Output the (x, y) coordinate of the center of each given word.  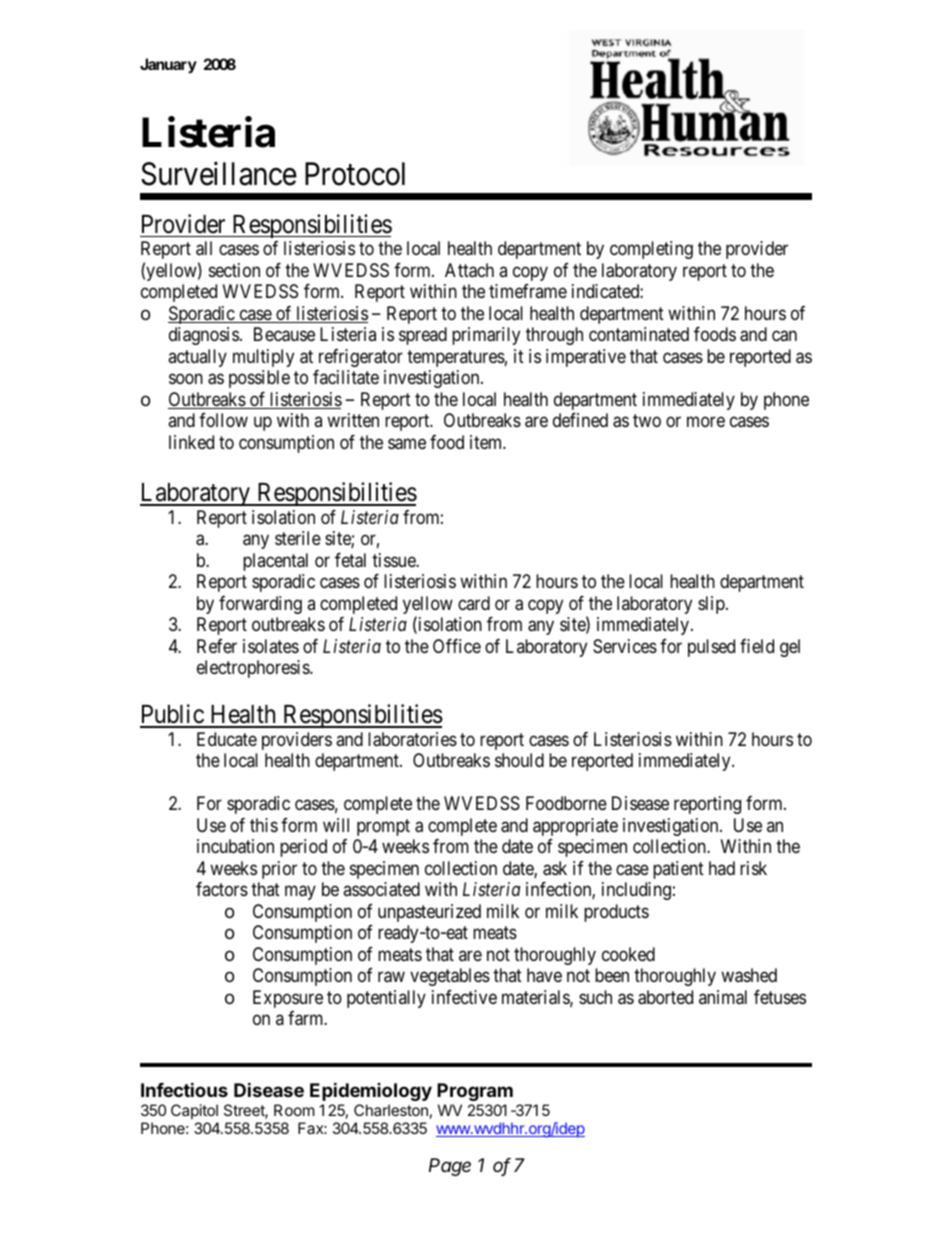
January (168, 65)
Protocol (355, 174)
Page (450, 1167)
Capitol (194, 1111)
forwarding (260, 605)
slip (712, 605)
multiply (263, 358)
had (722, 868)
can (784, 336)
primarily (486, 336)
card (474, 603)
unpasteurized (429, 913)
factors (222, 889)
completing (651, 250)
